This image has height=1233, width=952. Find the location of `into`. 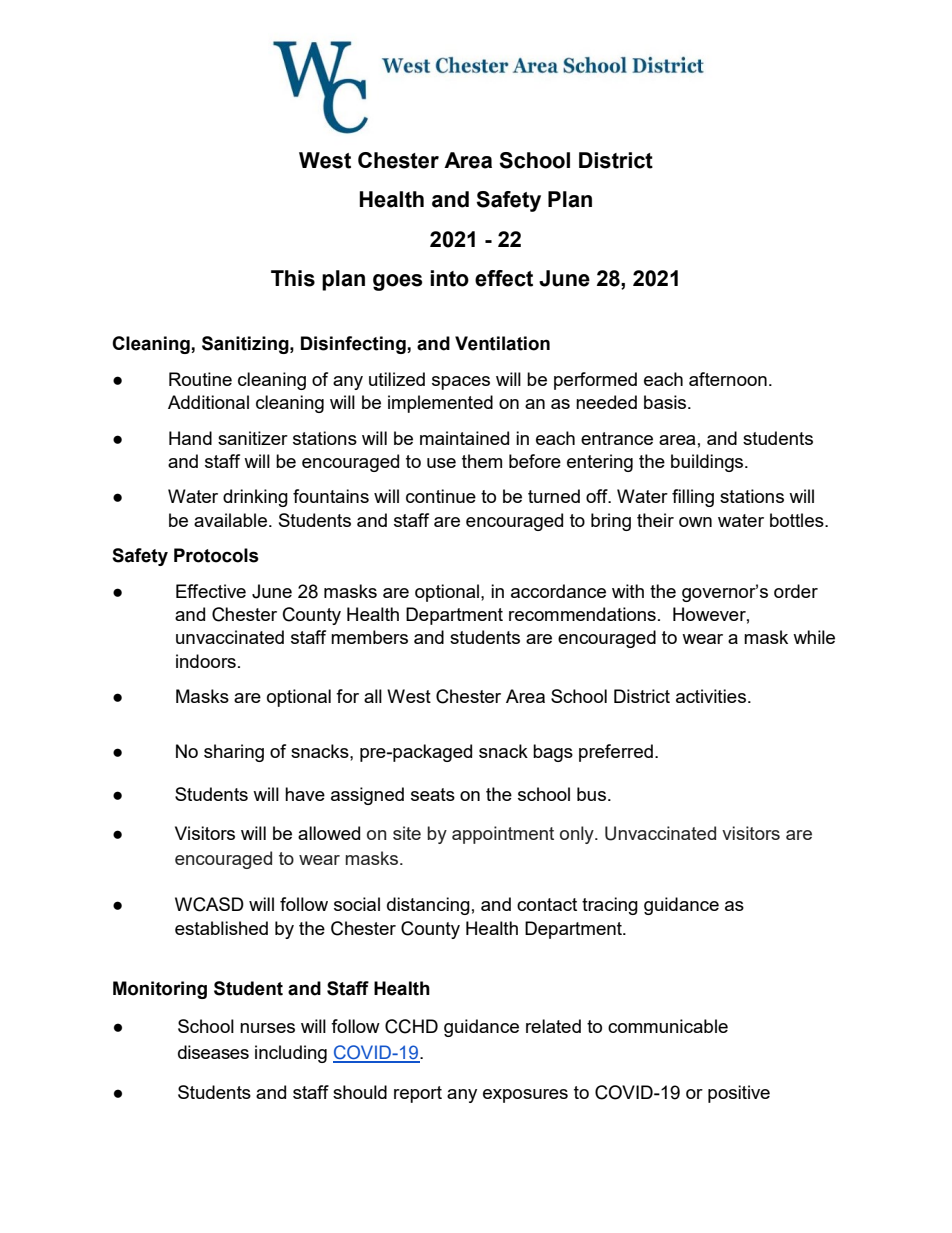

into is located at coordinates (449, 278).
